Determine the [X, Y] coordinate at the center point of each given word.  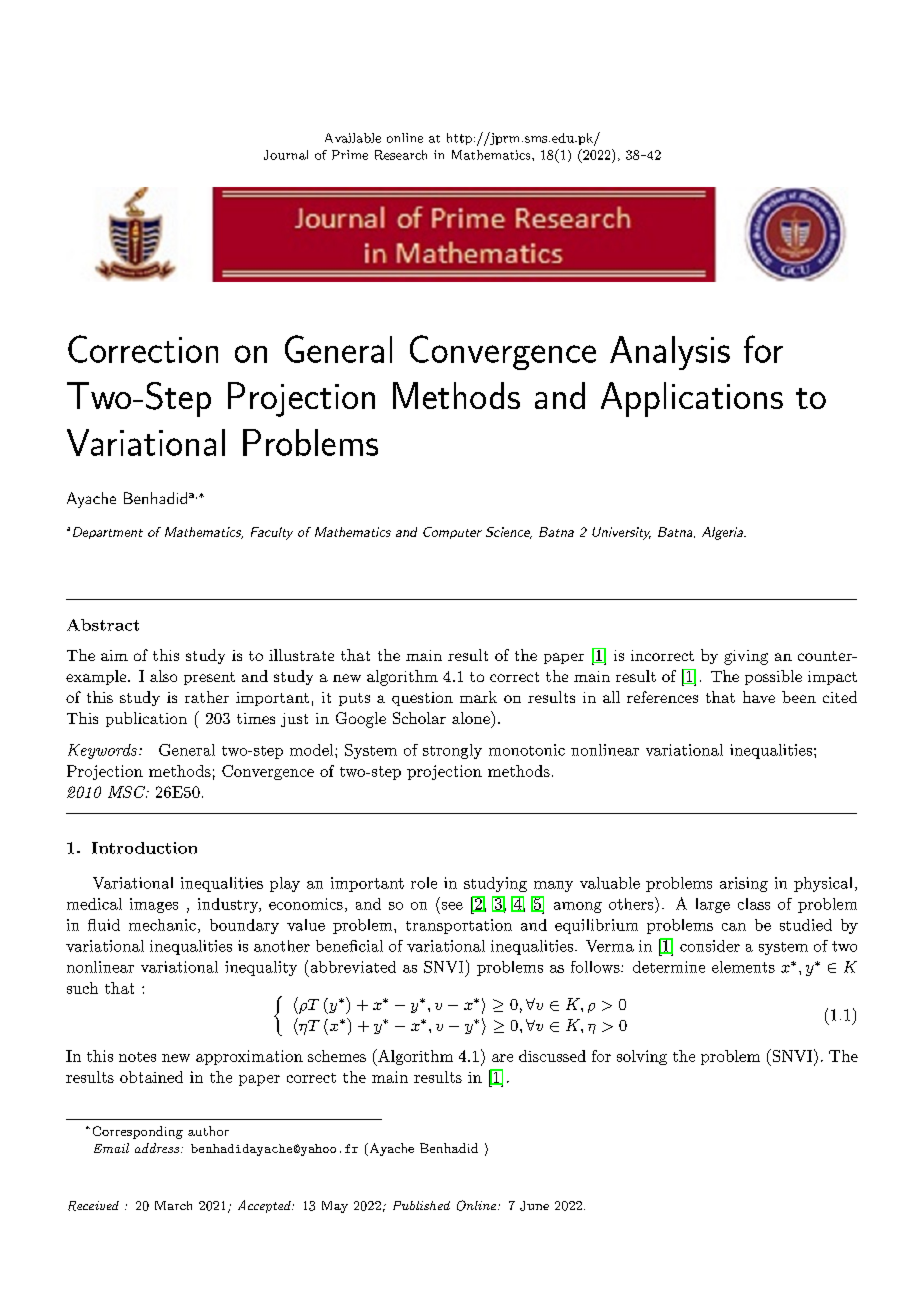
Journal [286, 155]
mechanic [162, 925]
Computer [452, 533]
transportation [459, 926]
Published [421, 1205]
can [734, 927]
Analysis [670, 353]
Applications [692, 399]
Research [401, 155]
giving [746, 657]
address [158, 1148]
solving [642, 1057]
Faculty [272, 533]
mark [478, 697]
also [163, 676]
